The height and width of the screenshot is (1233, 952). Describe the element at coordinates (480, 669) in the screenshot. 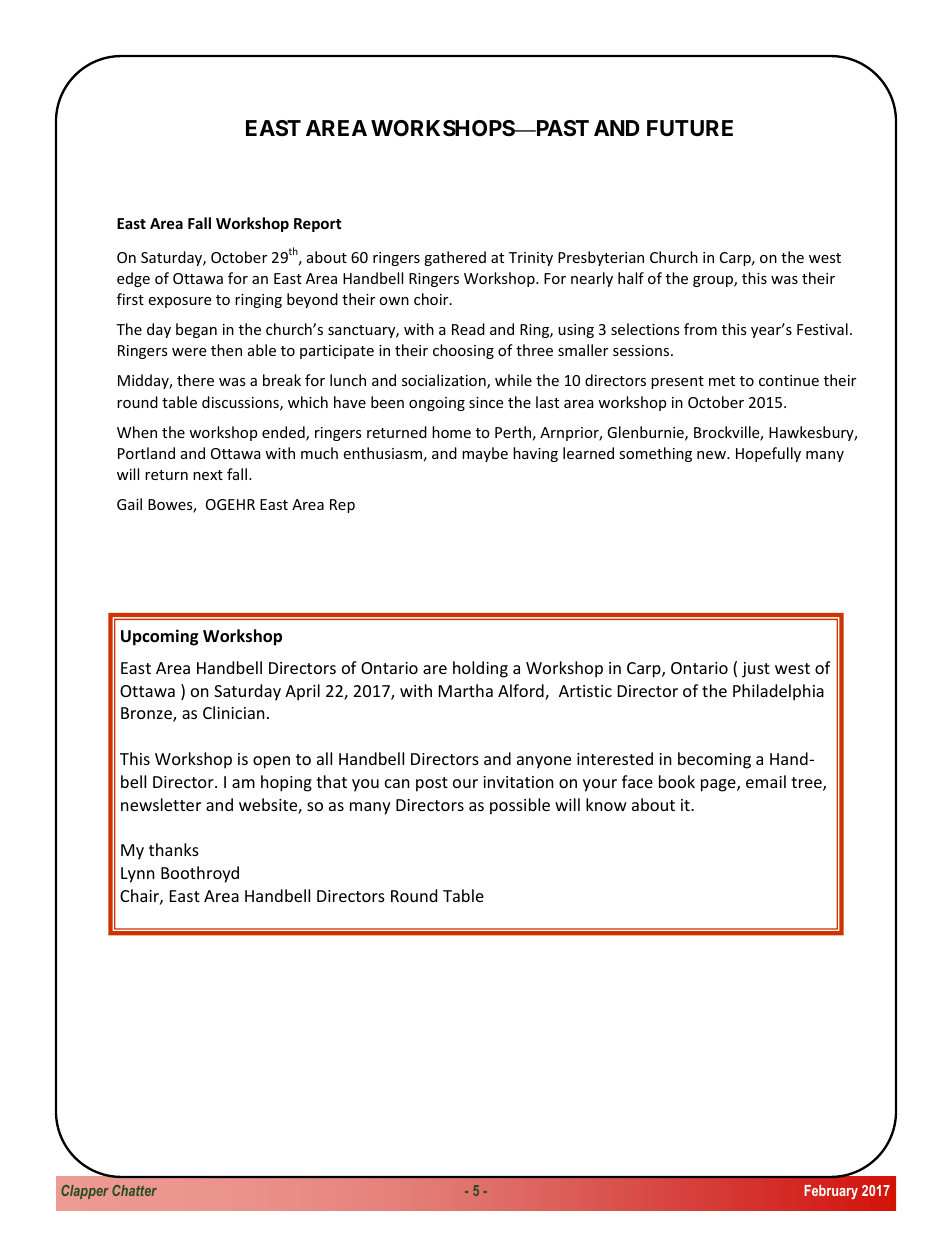

I see `holding` at that location.
